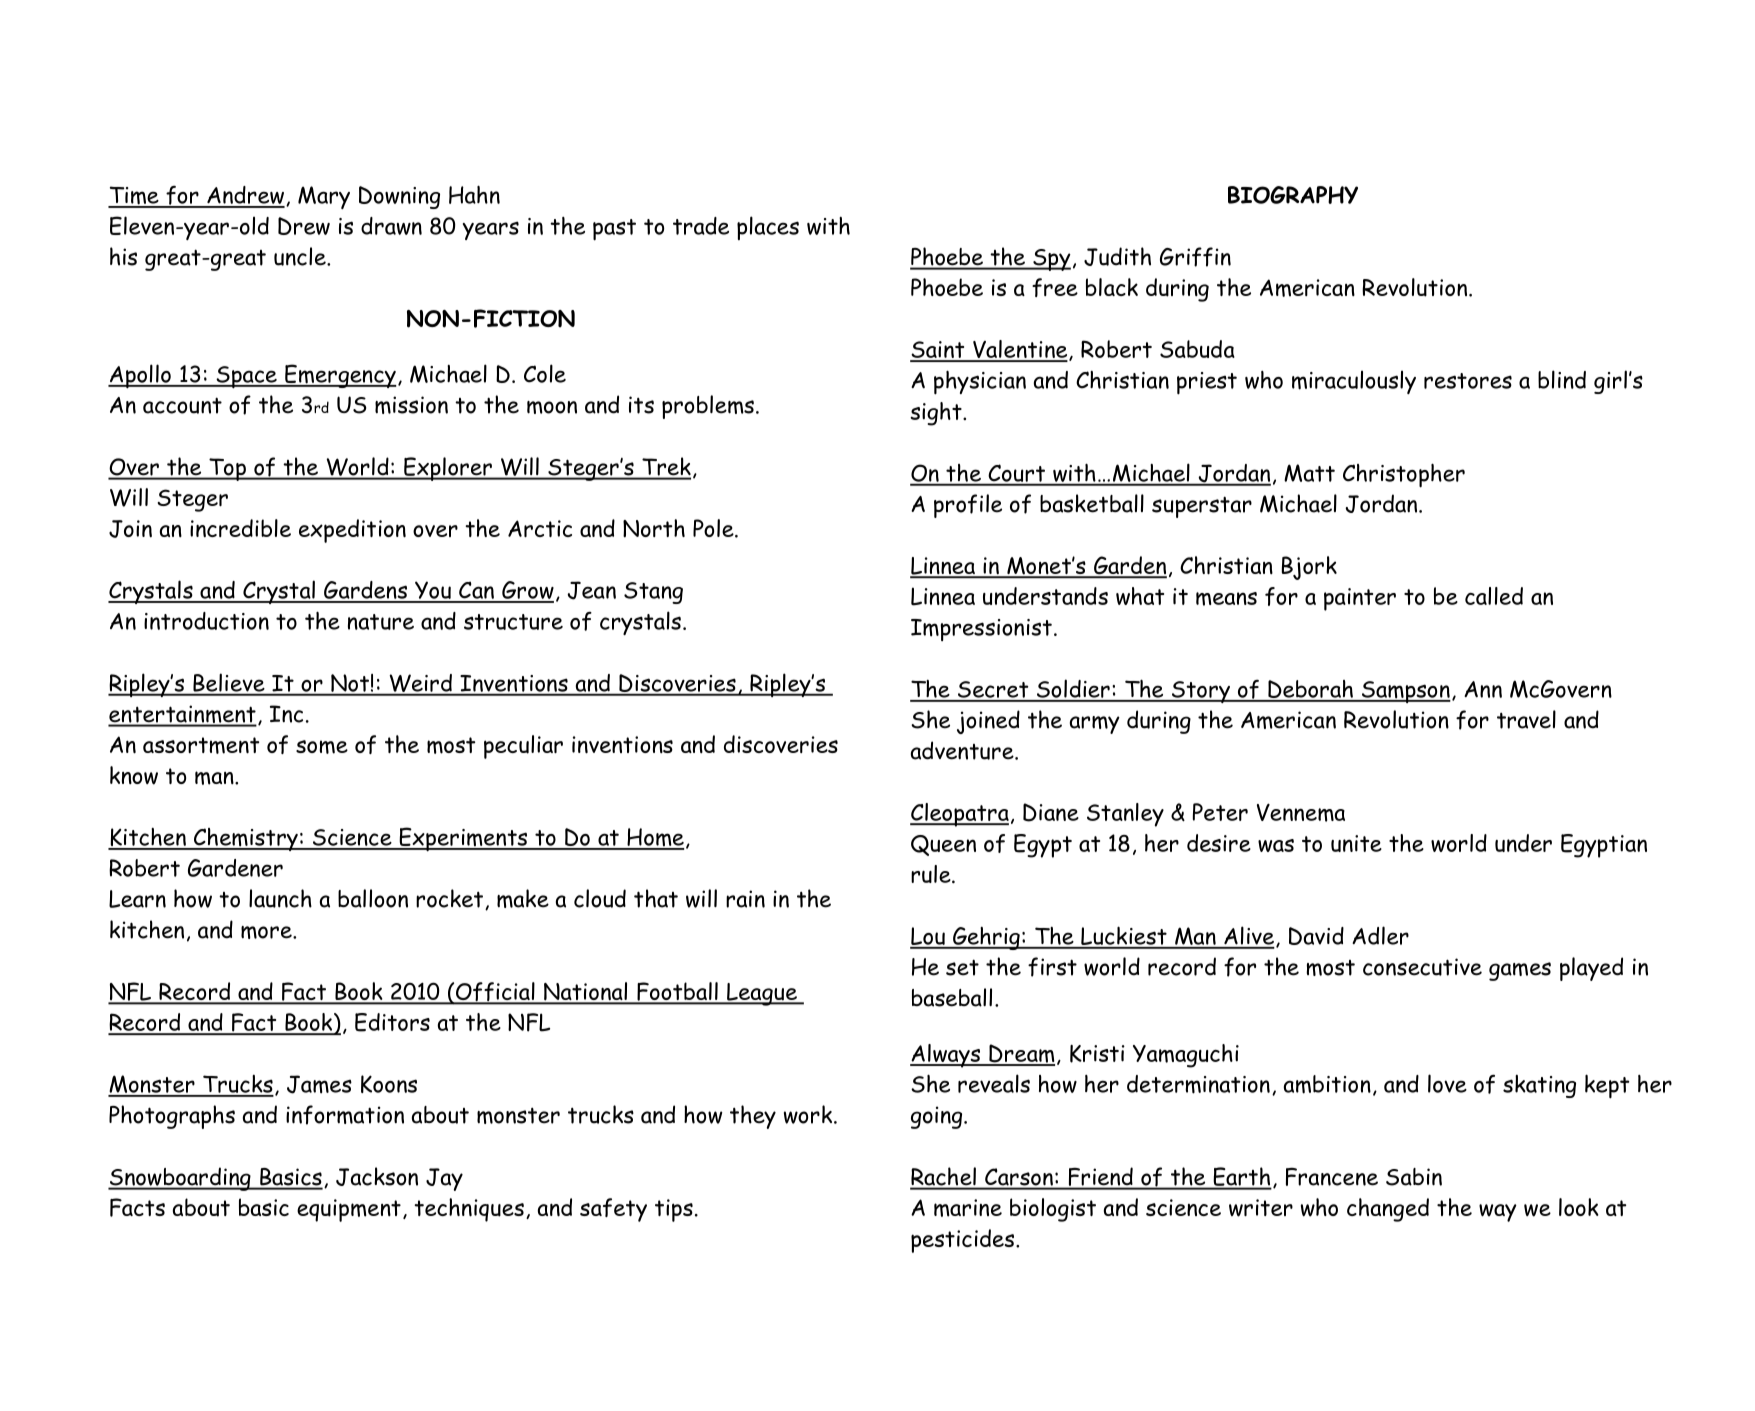 This screenshot has height=1411, width=1755. Describe the element at coordinates (714, 528) in the screenshot. I see `Pole` at that location.
